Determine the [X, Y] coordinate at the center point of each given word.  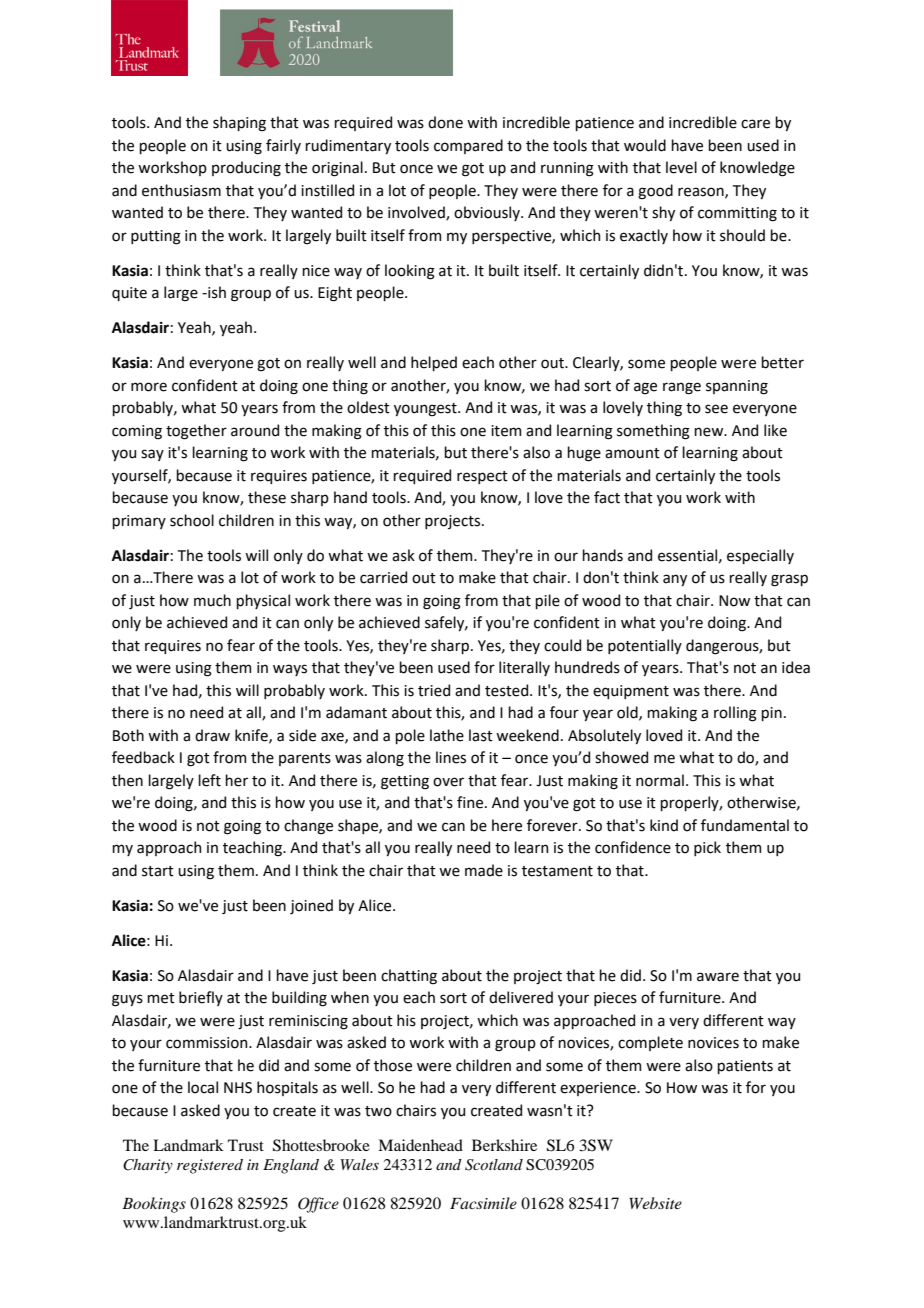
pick [707, 848]
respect [482, 477]
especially [760, 556]
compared [468, 146]
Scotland [494, 1165]
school [192, 520]
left [209, 780]
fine [470, 802]
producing [246, 169]
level [681, 167]
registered [210, 1166]
